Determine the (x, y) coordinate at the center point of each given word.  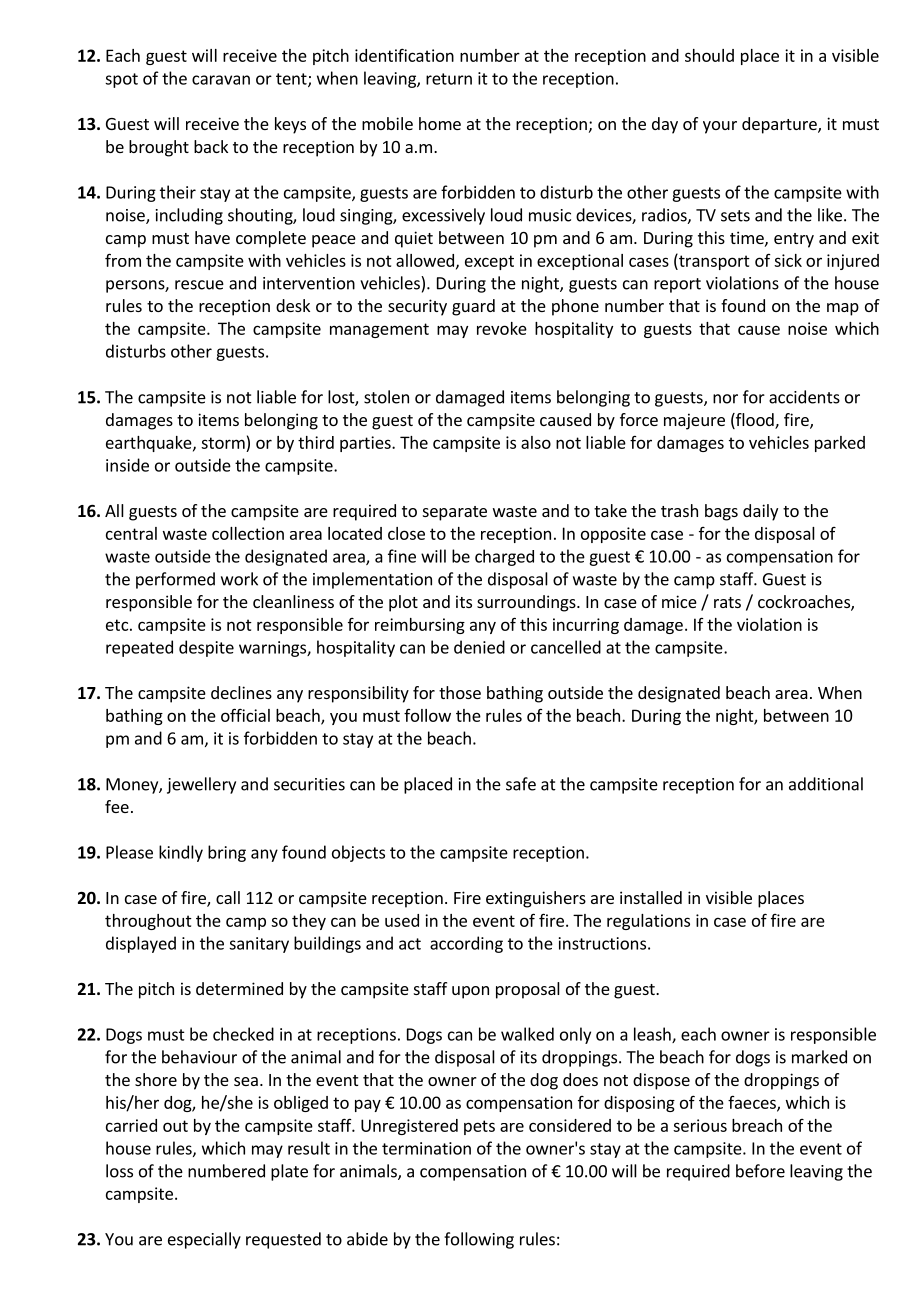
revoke (502, 328)
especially (204, 1240)
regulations (648, 922)
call (228, 897)
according (466, 944)
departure (780, 125)
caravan (221, 80)
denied (479, 647)
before (760, 1171)
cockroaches (805, 603)
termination (426, 1148)
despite (206, 648)
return (449, 79)
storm (223, 443)
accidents (804, 397)
